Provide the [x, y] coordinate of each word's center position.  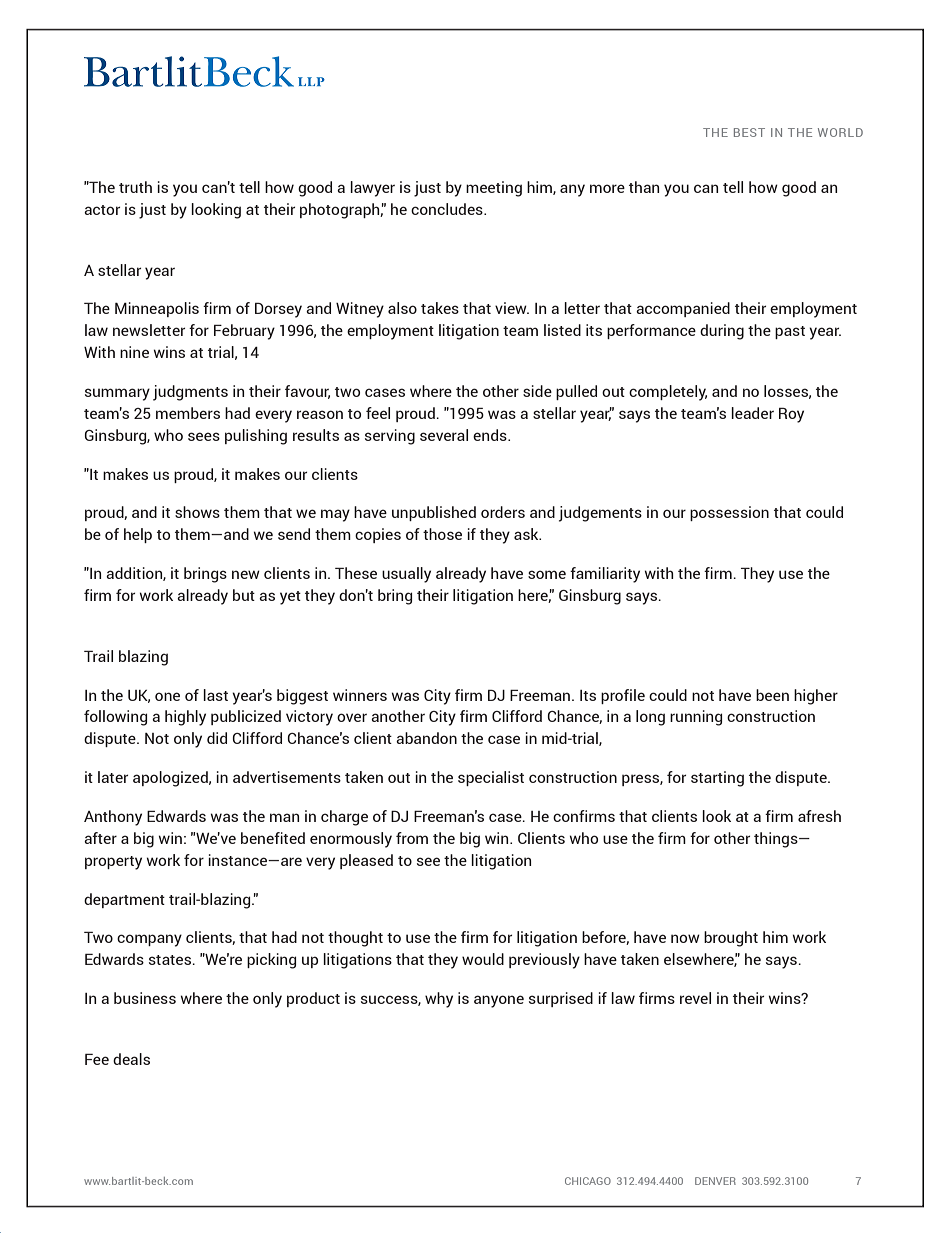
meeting [494, 189]
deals [131, 1059]
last [215, 695]
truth [135, 187]
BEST [749, 132]
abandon [426, 738]
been [772, 695]
